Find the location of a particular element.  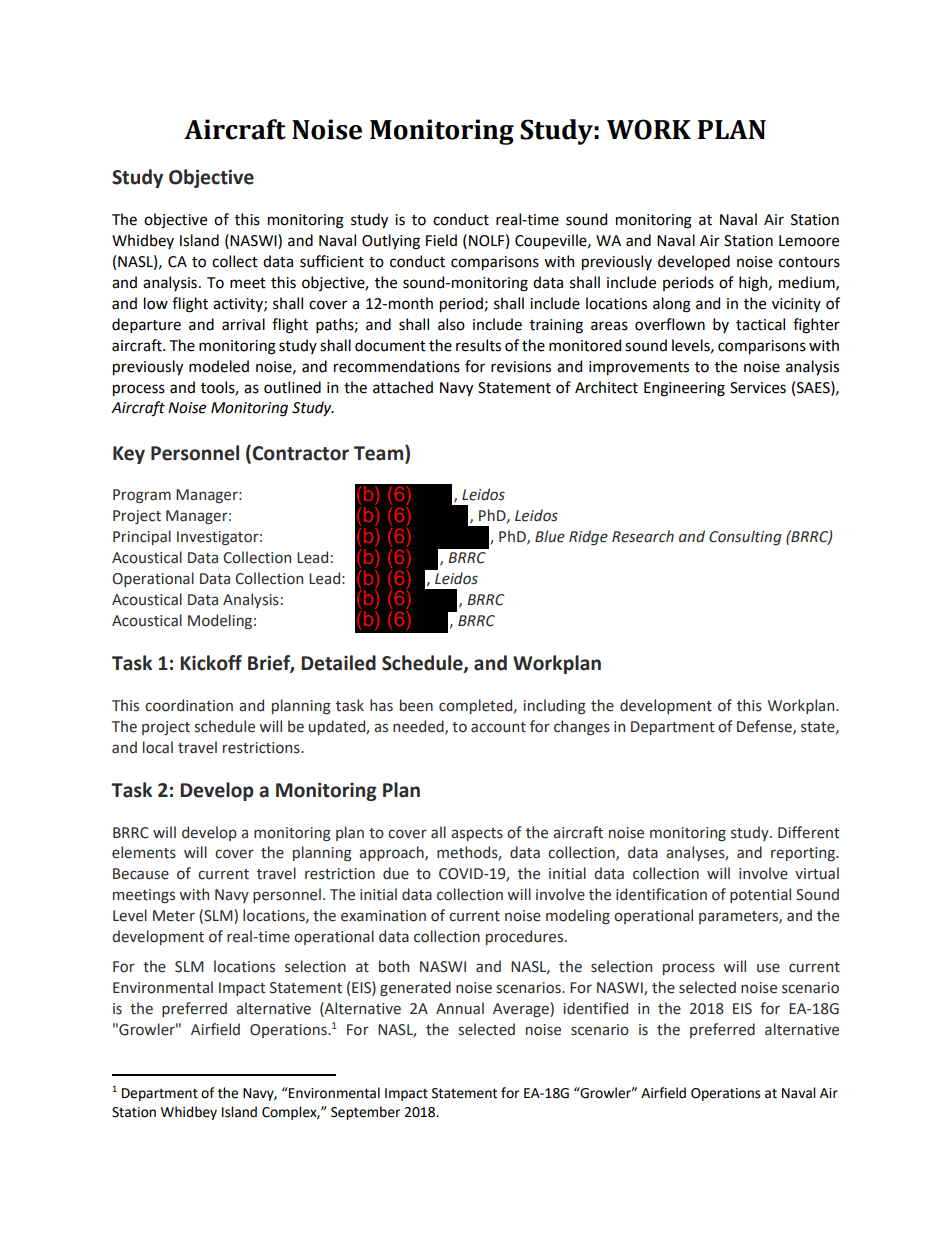

also is located at coordinates (451, 324).
